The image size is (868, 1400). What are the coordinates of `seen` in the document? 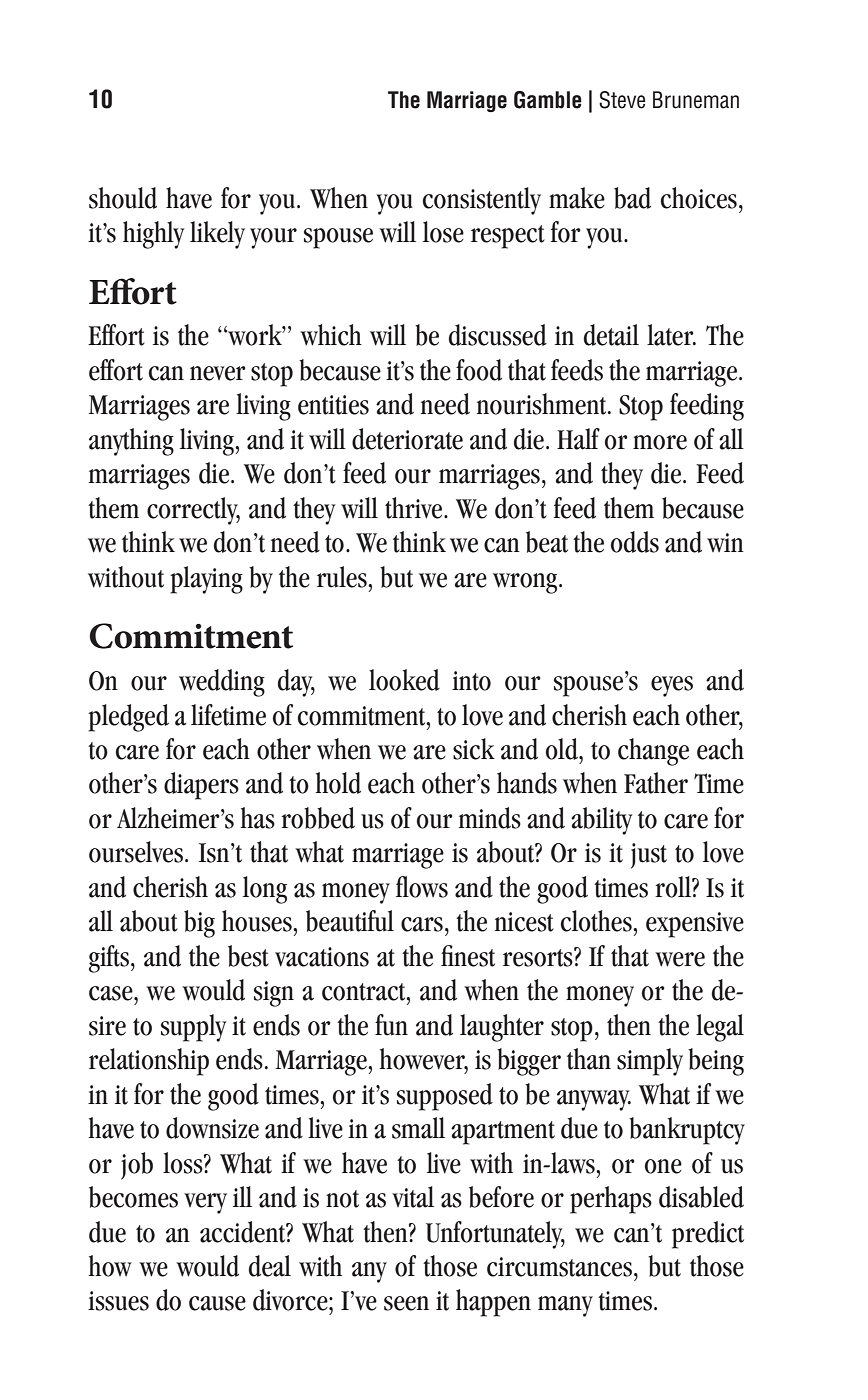 It's located at (406, 1303).
